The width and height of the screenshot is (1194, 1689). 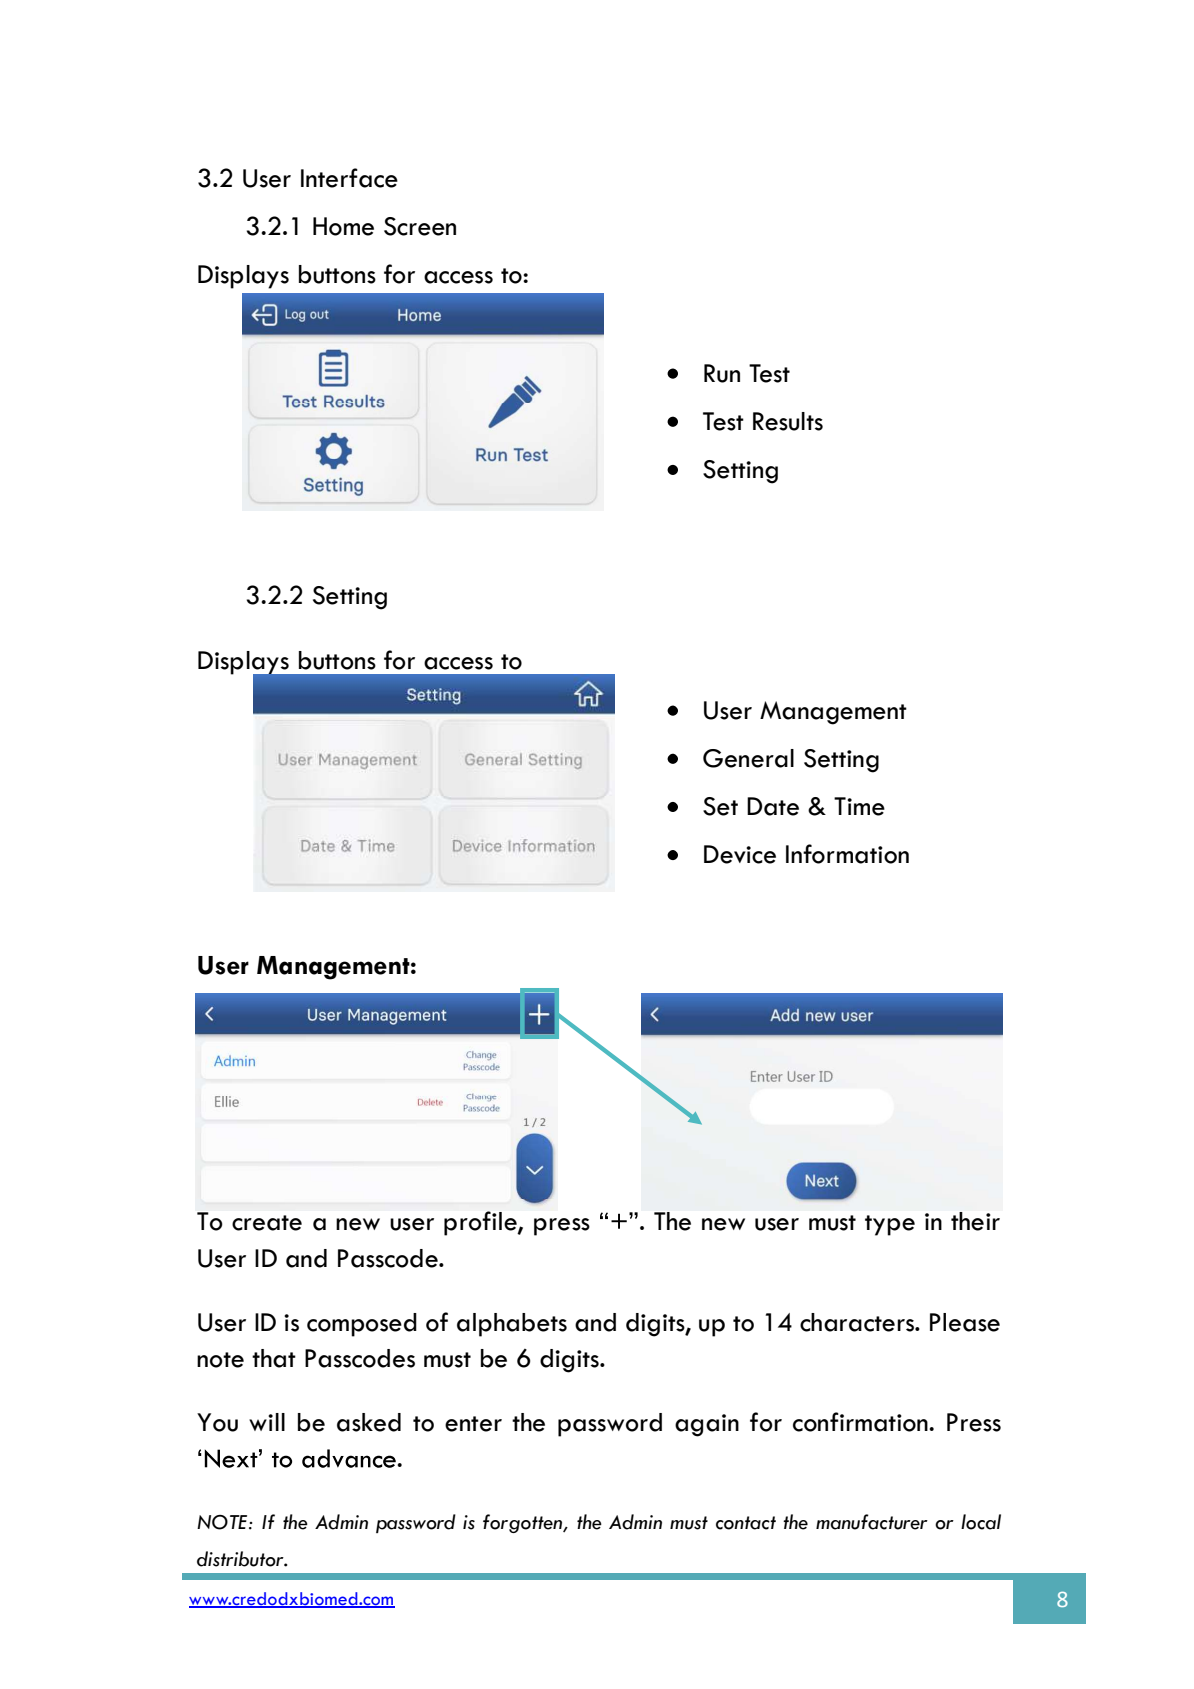 What do you see at coordinates (740, 854) in the screenshot?
I see `Device` at bounding box center [740, 854].
